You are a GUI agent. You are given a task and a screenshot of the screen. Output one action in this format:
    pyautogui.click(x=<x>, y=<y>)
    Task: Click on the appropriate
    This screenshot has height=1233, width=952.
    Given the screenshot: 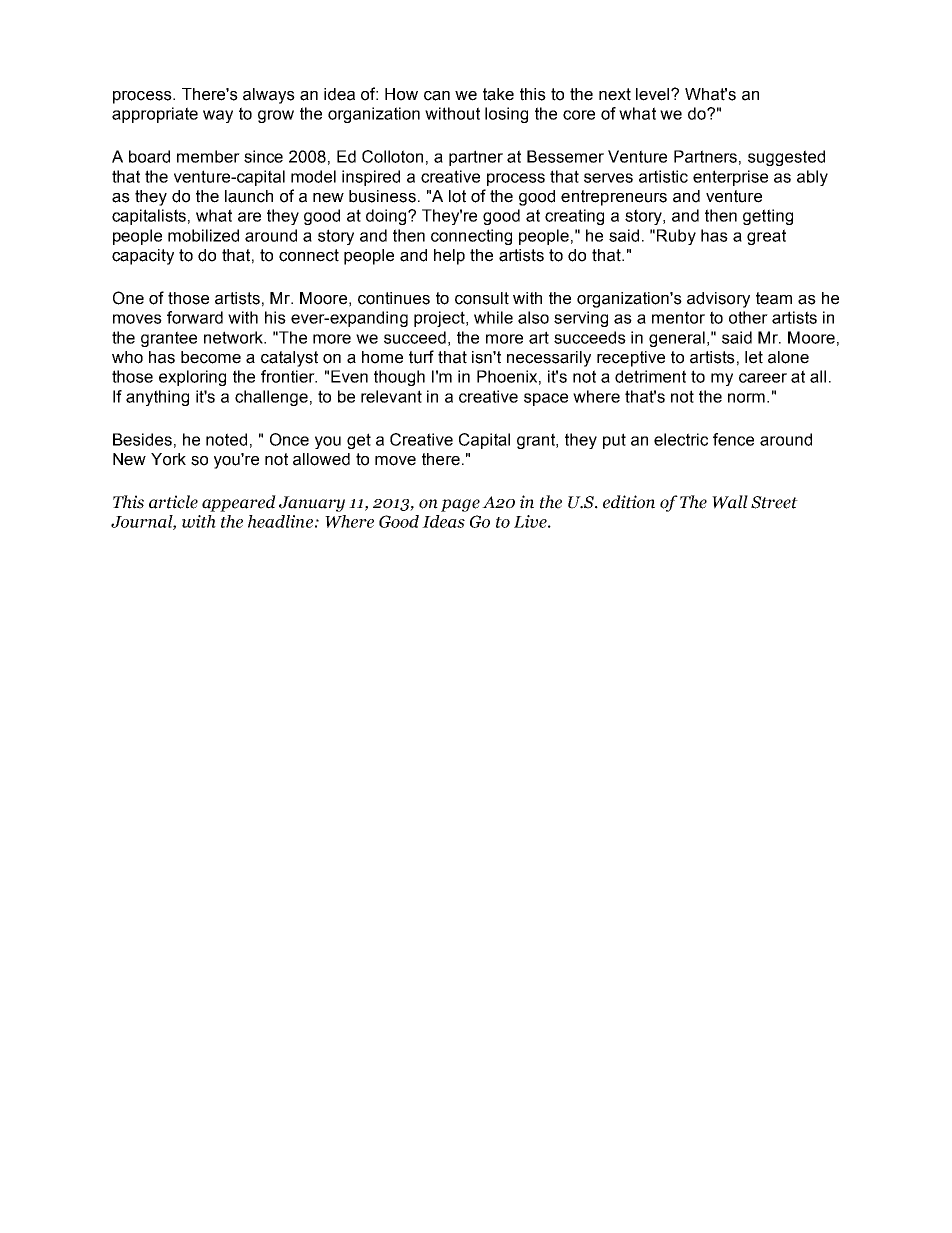 What is the action you would take?
    pyautogui.click(x=155, y=115)
